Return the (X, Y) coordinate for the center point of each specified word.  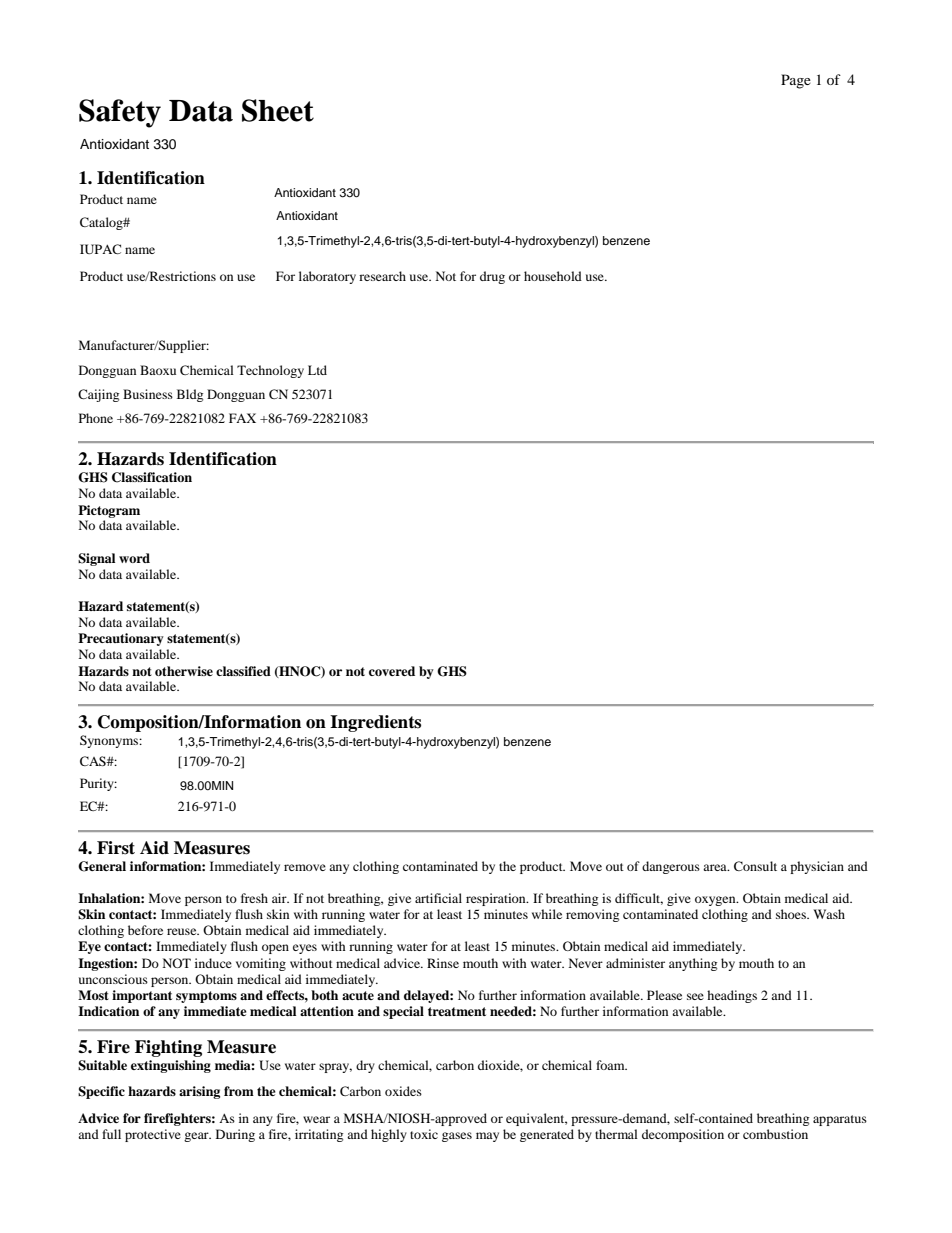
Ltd (317, 370)
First (116, 848)
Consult (755, 866)
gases (457, 1137)
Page (796, 81)
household (553, 276)
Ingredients (375, 723)
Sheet (278, 110)
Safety (120, 113)
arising (199, 1092)
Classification (152, 477)
